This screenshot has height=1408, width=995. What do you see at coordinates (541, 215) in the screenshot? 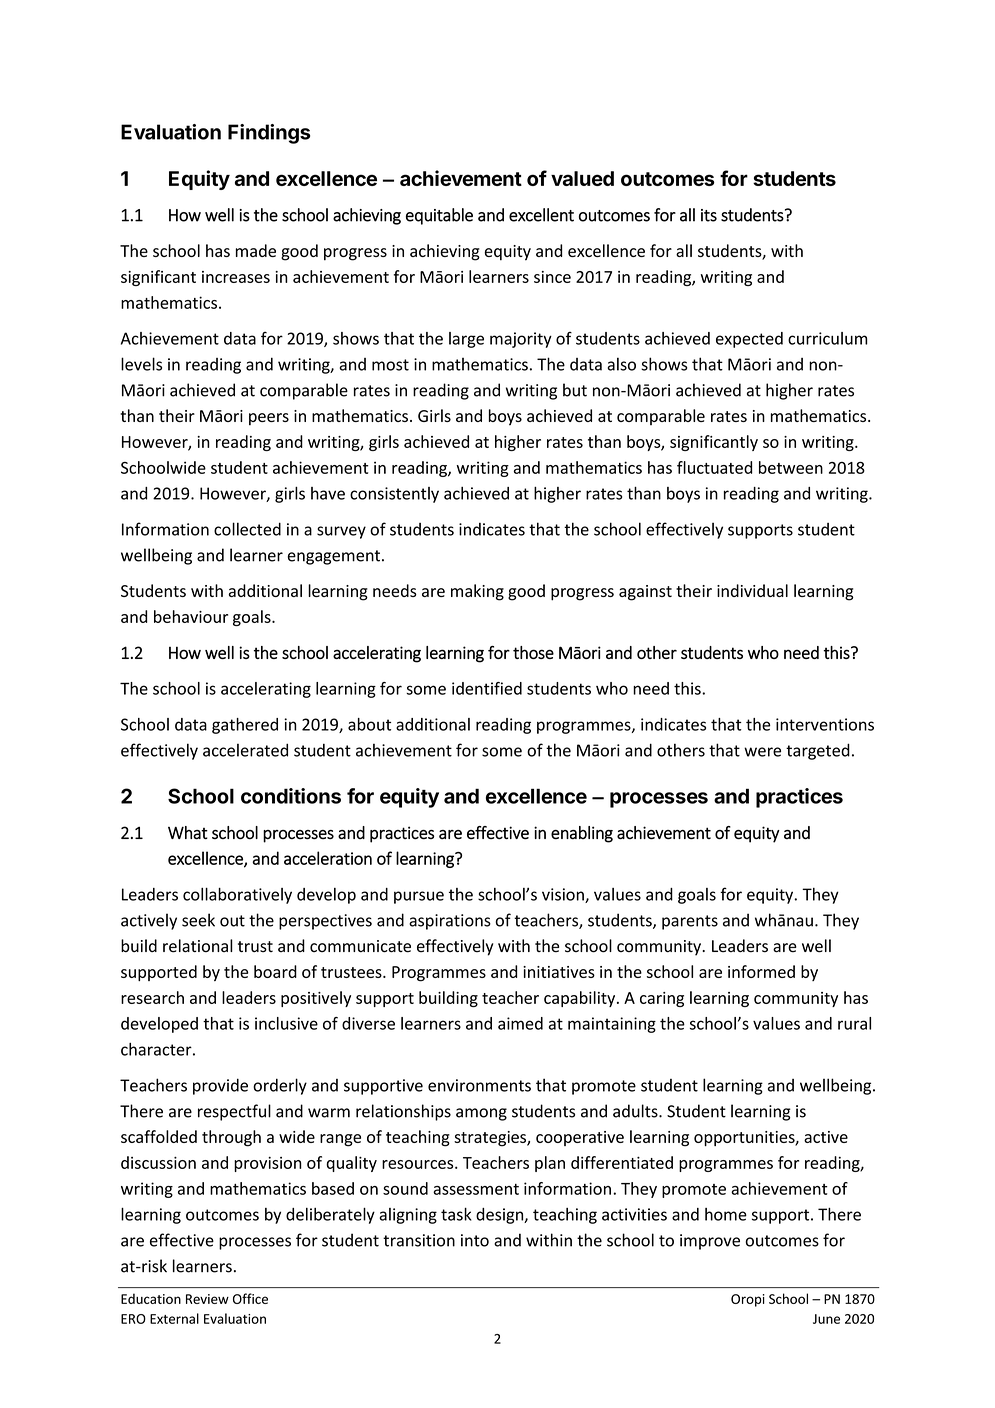
I see `excellent` at bounding box center [541, 215].
